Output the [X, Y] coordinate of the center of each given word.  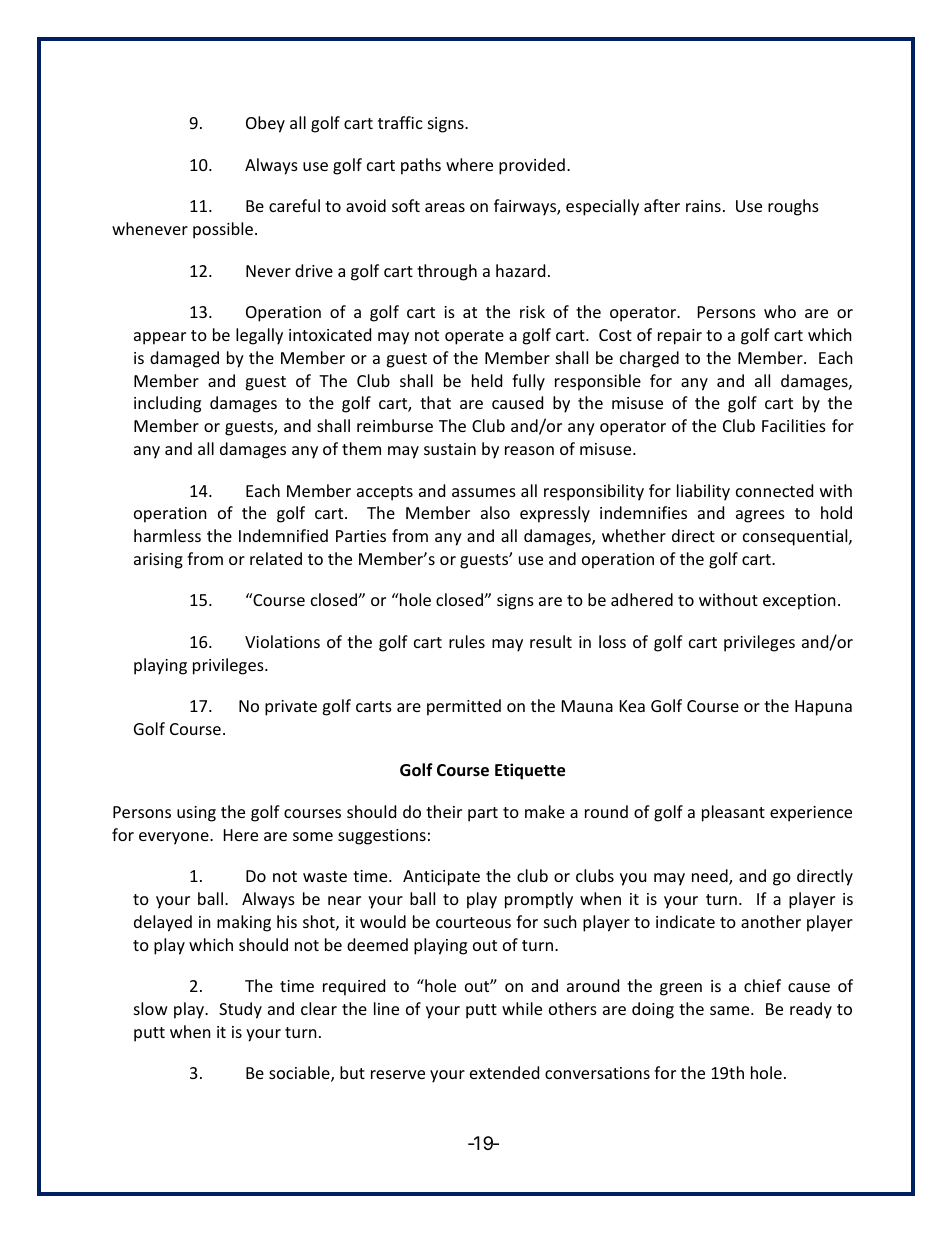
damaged [184, 359]
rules [467, 641]
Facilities [794, 425]
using [196, 814]
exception [799, 602]
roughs [793, 207]
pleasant [733, 813]
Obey [265, 124]
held [487, 380]
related [276, 558]
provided [532, 166]
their [444, 811]
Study [240, 1010]
